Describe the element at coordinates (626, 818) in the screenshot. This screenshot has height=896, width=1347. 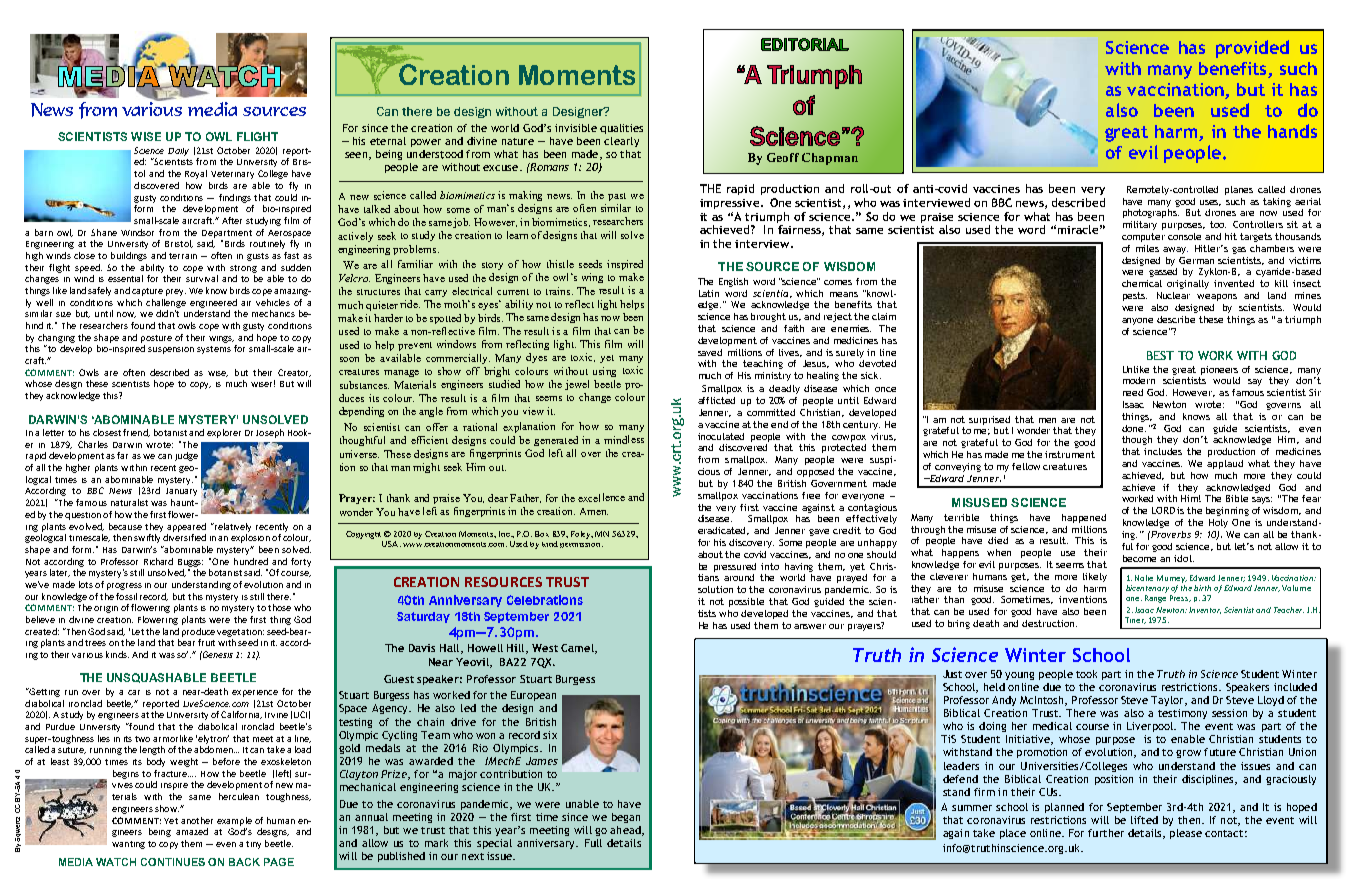
I see `began` at that location.
